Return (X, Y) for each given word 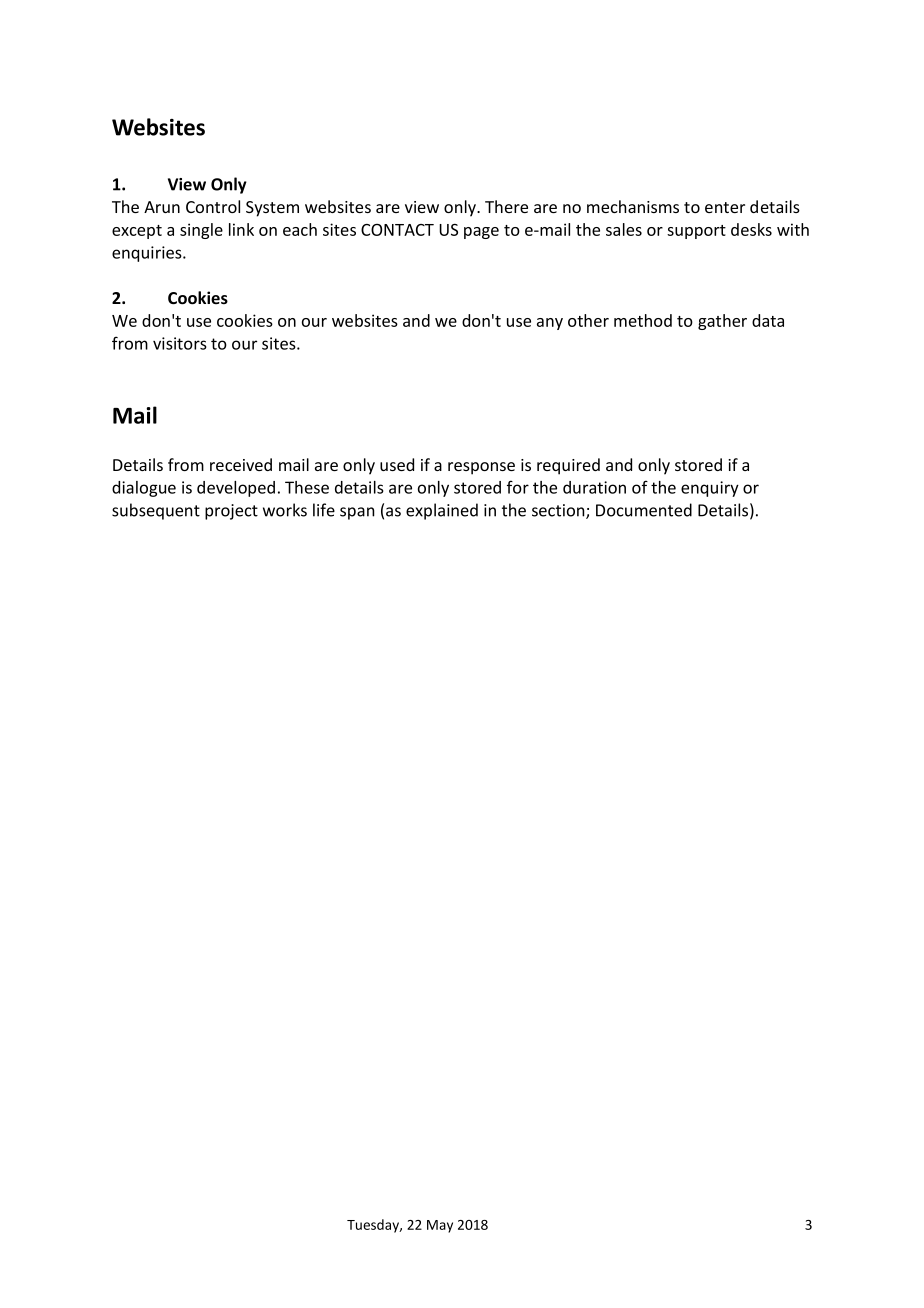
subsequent (156, 511)
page (481, 233)
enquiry (710, 489)
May (440, 1226)
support (696, 232)
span (357, 513)
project (231, 512)
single (201, 231)
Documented (644, 510)
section (559, 511)
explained (442, 511)
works (285, 510)
